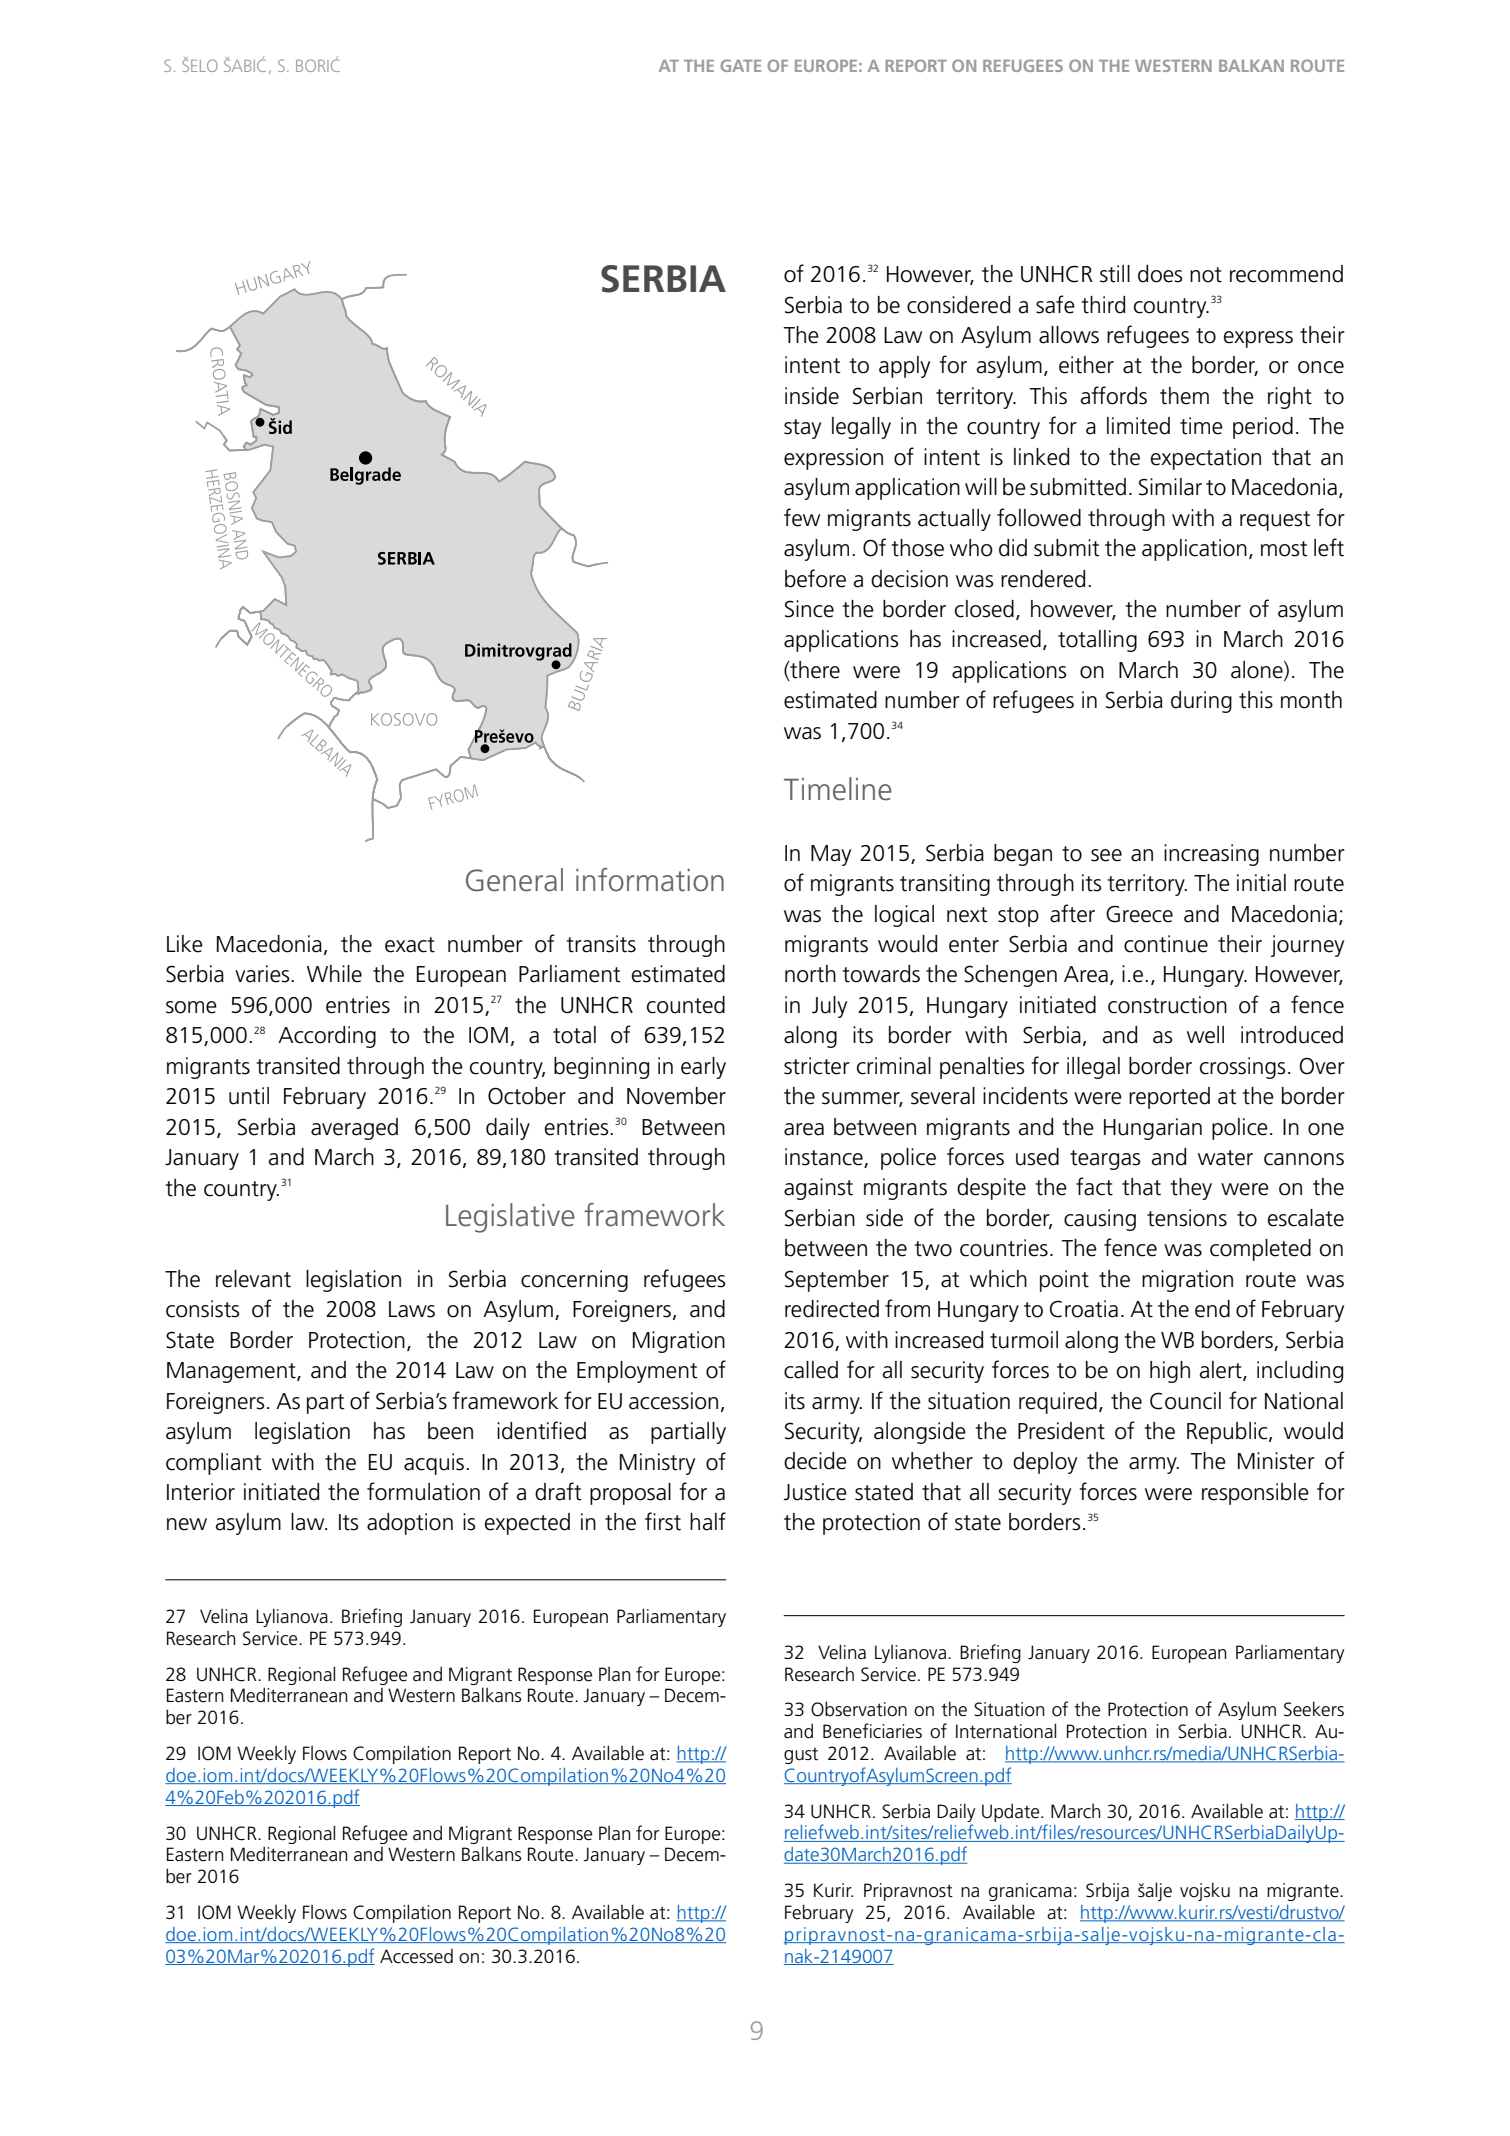  I want to click on stay, so click(802, 429).
